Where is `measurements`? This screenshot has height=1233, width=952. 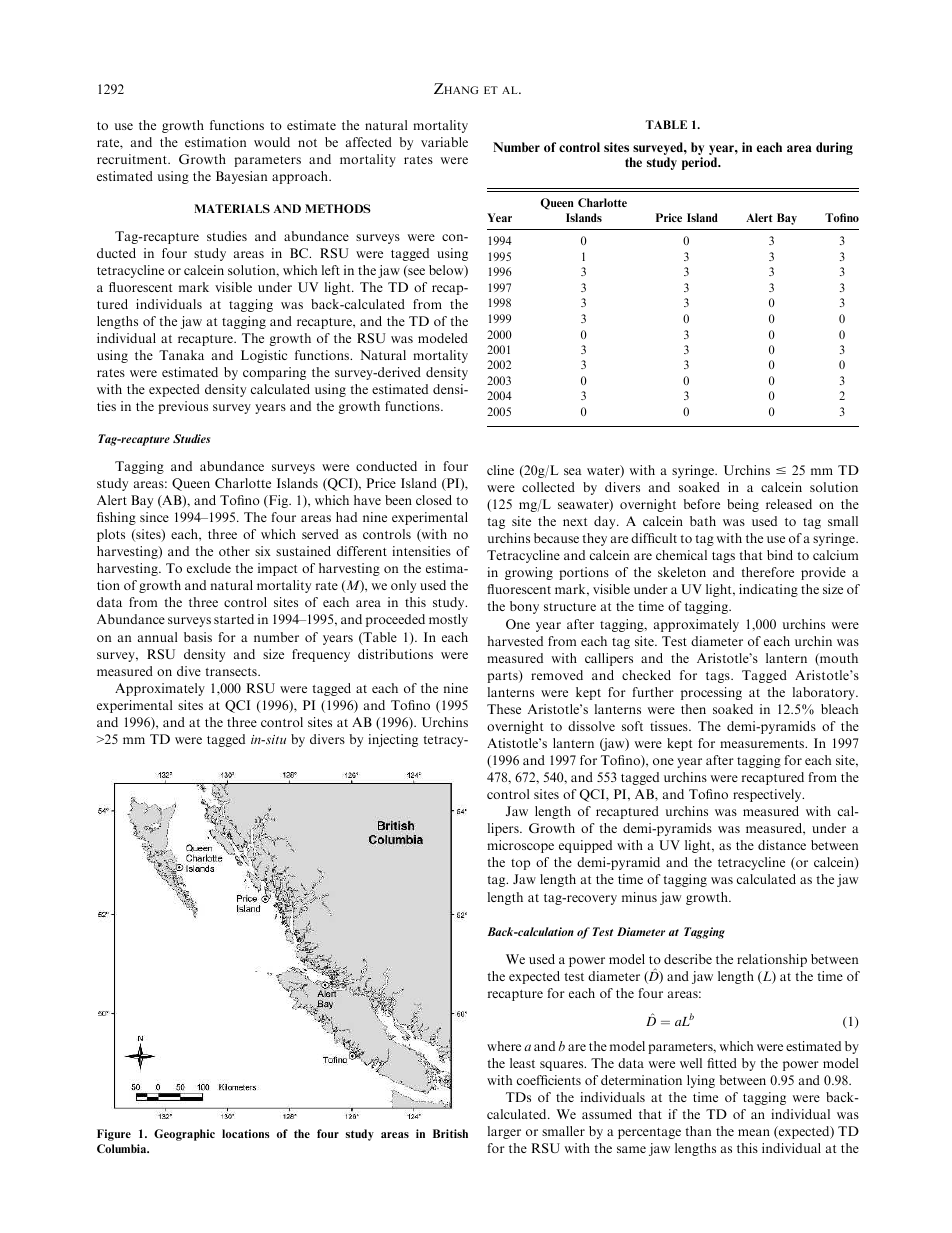
measurements is located at coordinates (763, 744).
